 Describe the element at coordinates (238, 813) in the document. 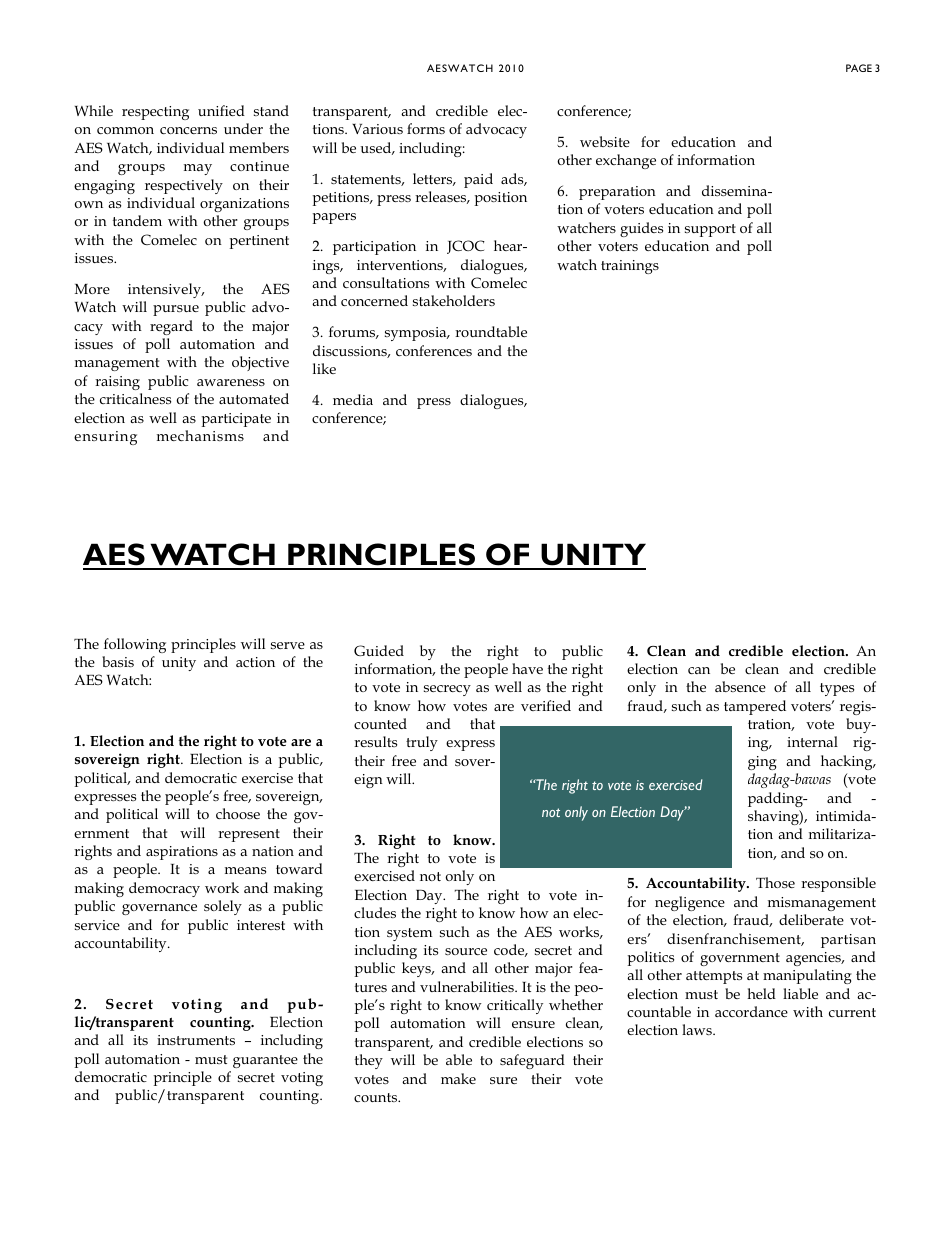

I see `choose` at that location.
